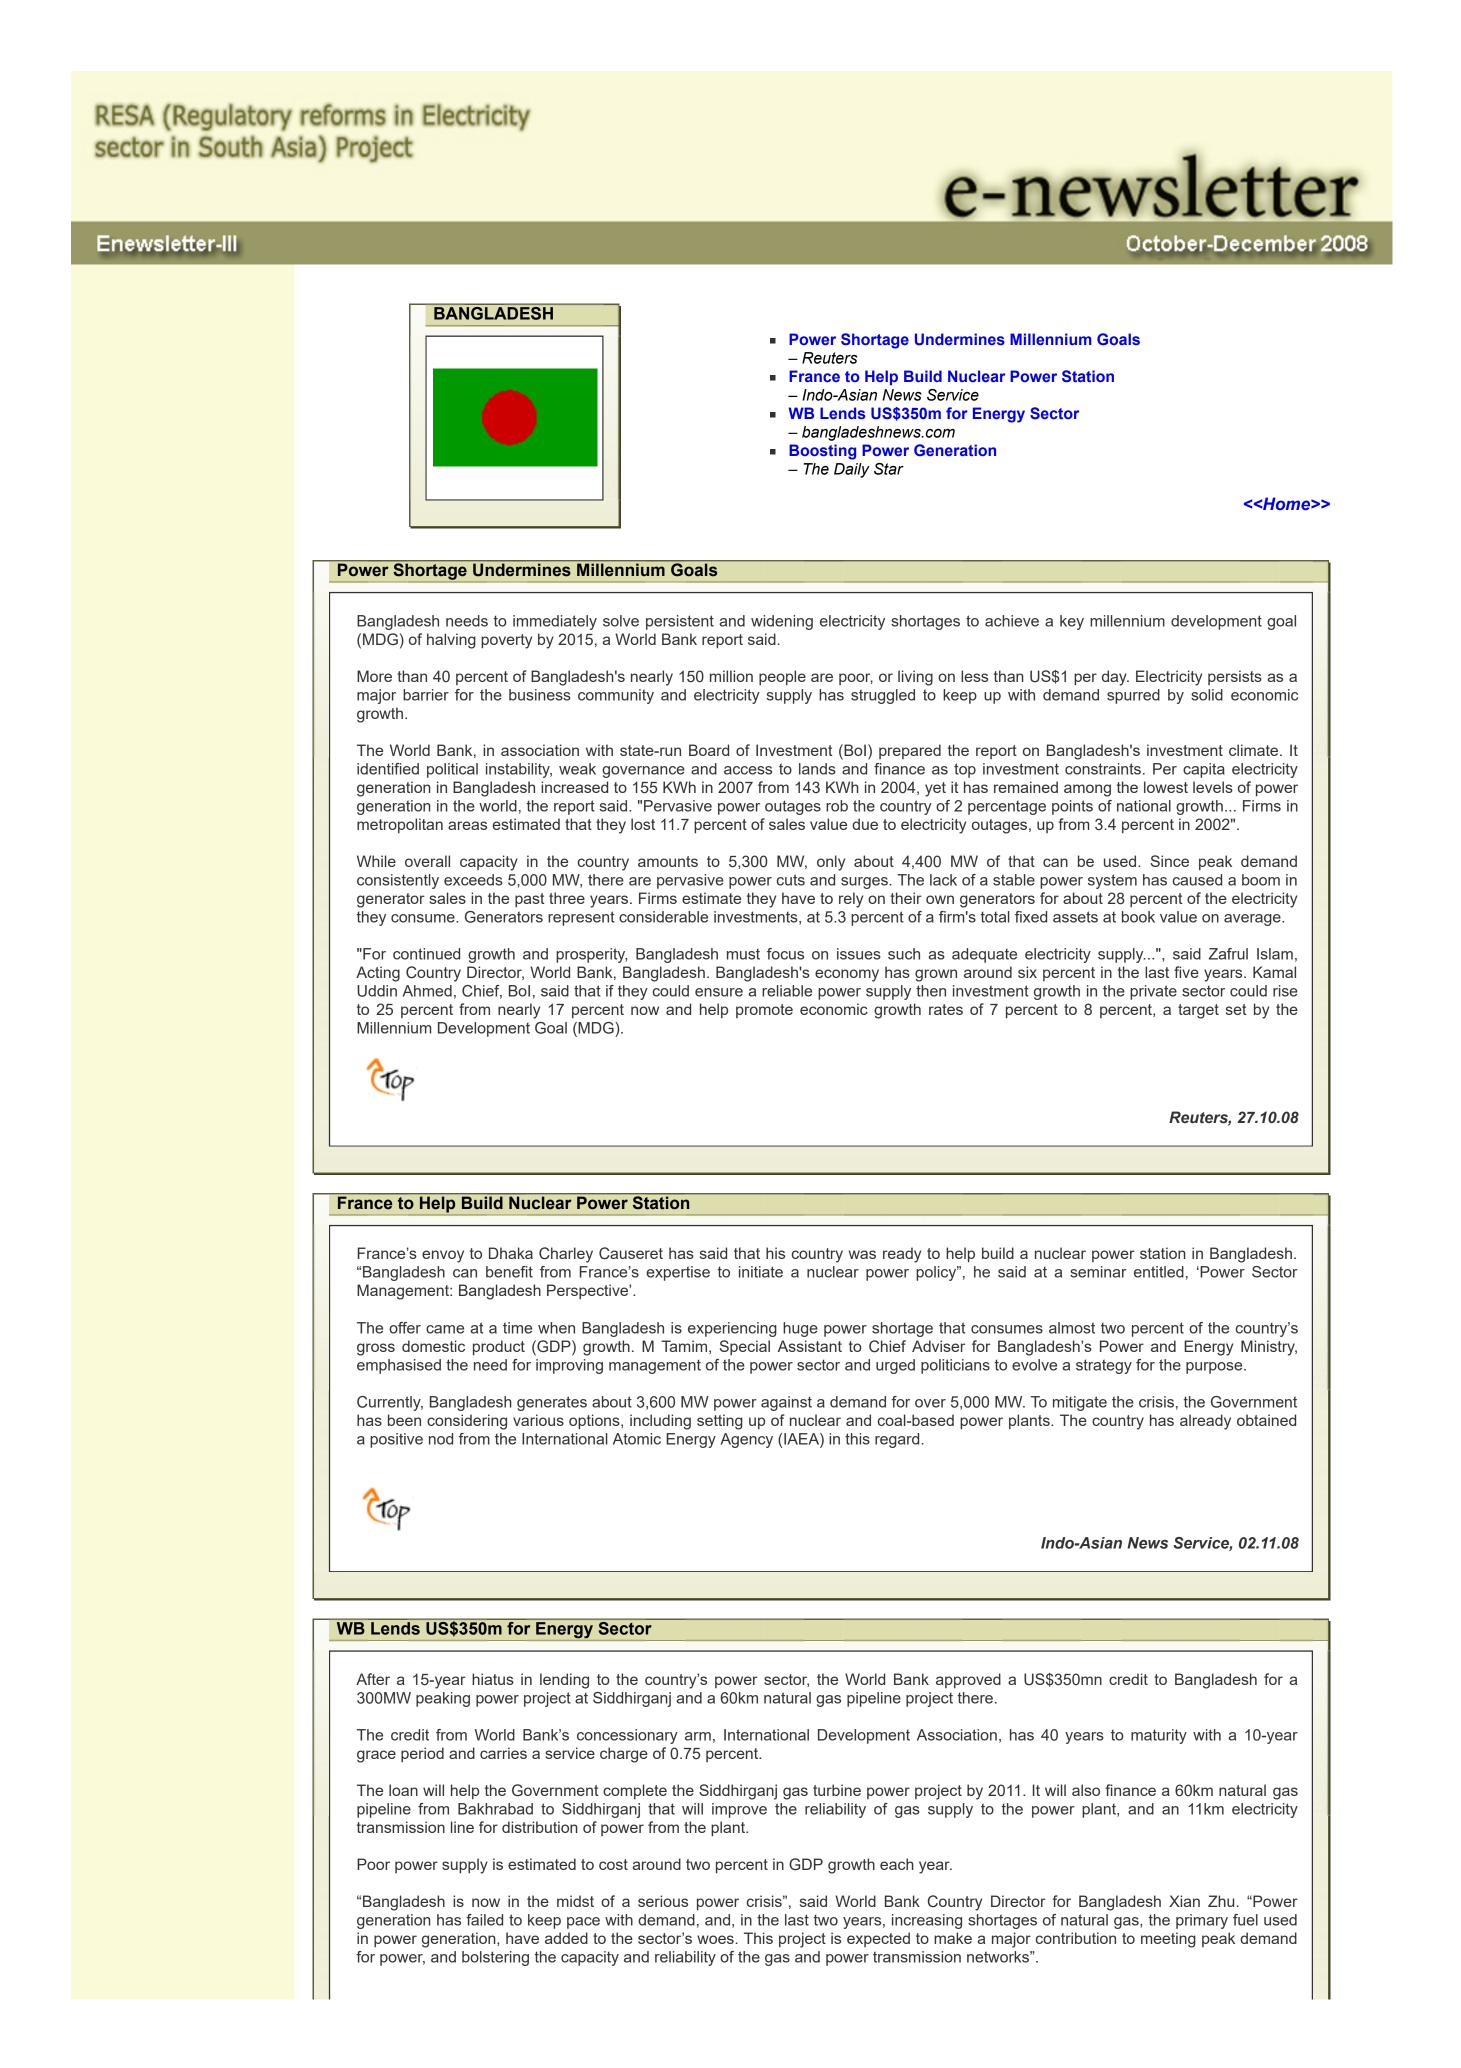 The height and width of the document is (2068, 1461). I want to click on Dhaka, so click(511, 1253).
